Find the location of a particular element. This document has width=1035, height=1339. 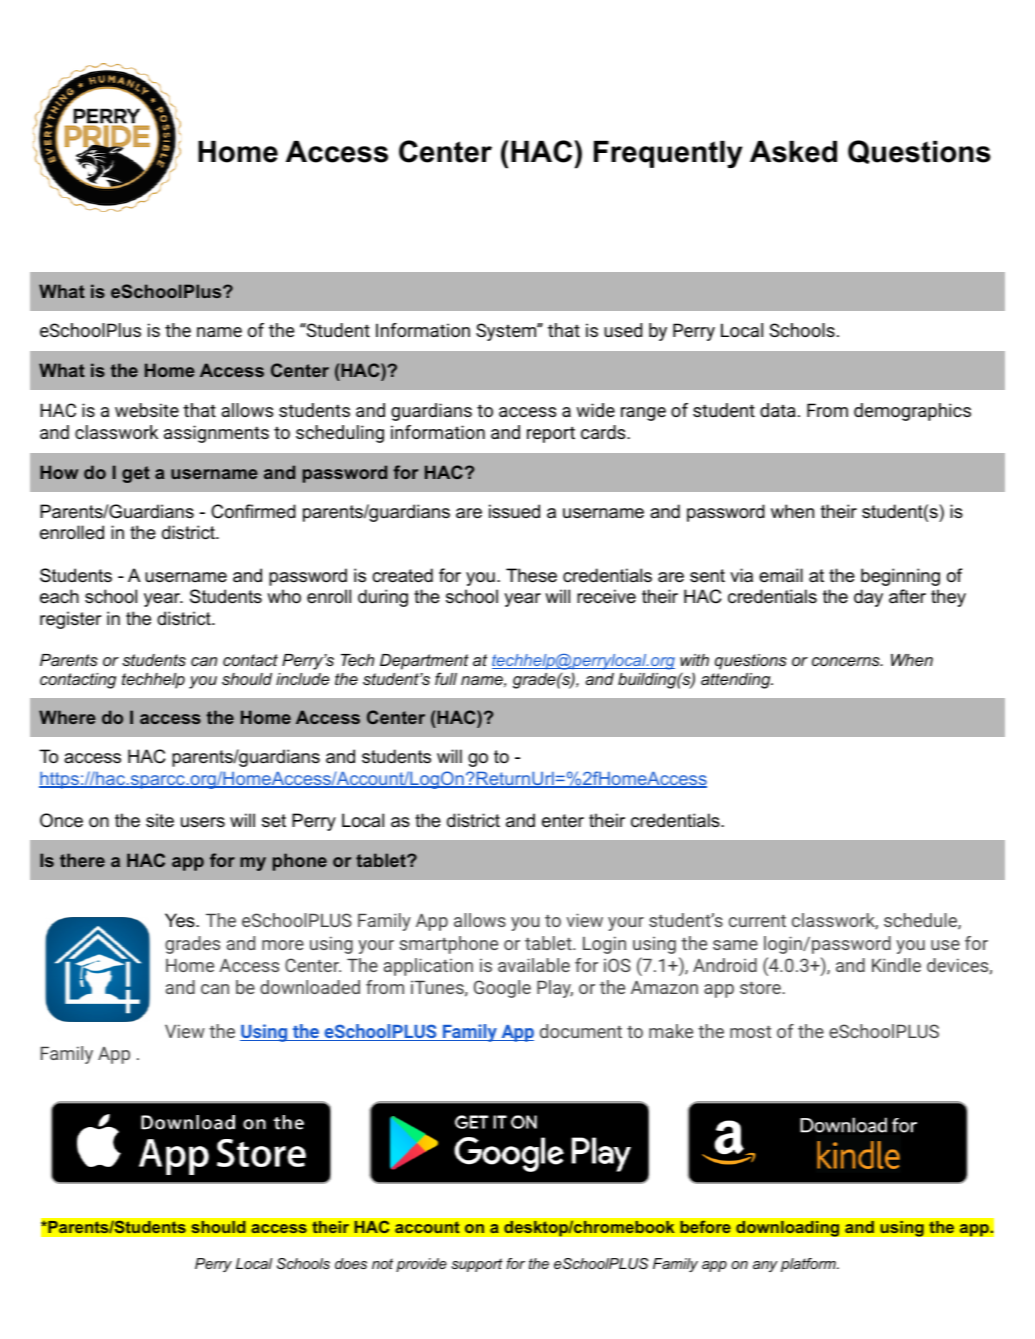

Yes is located at coordinates (181, 920).
